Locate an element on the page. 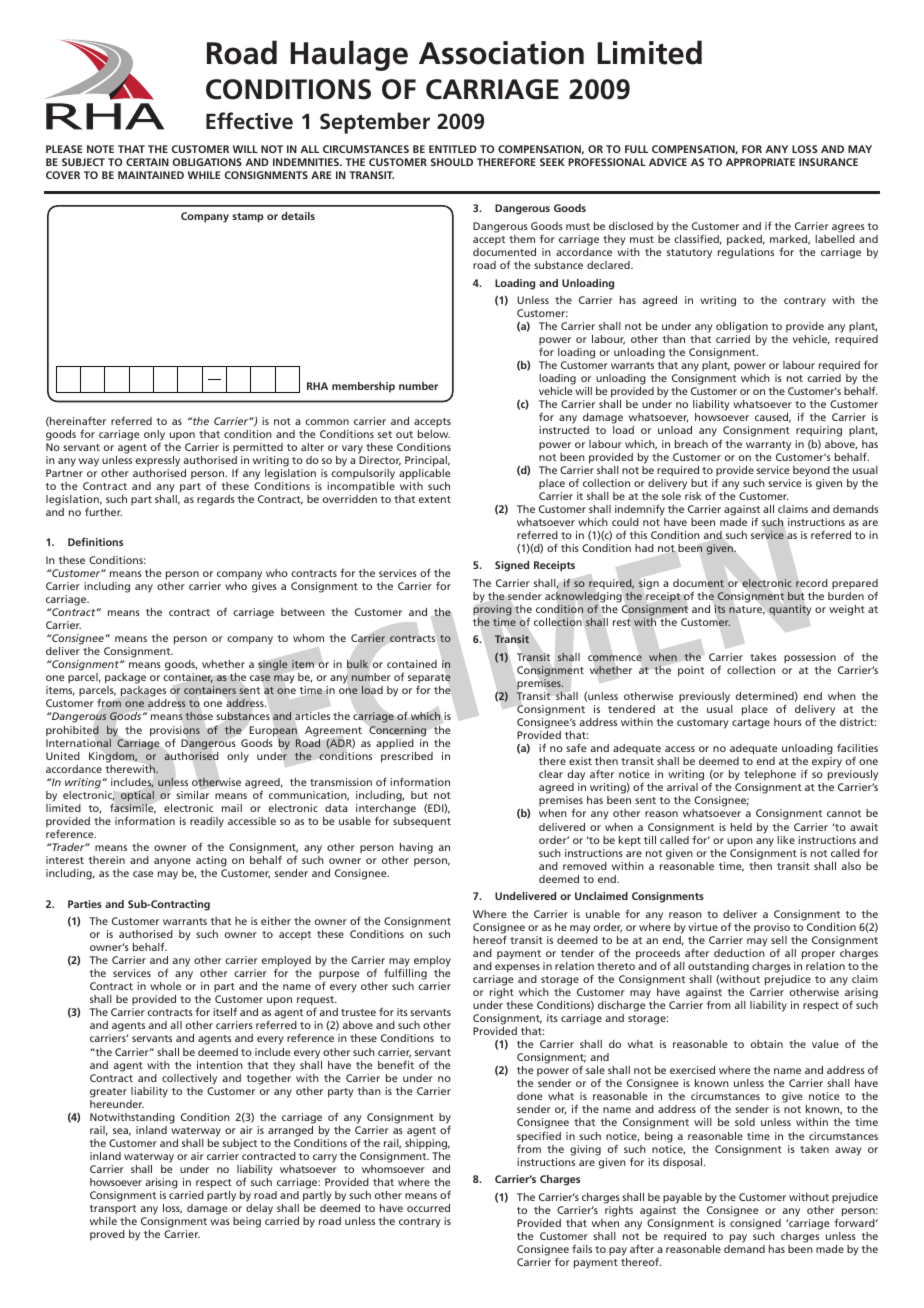  APPROPRIATE is located at coordinates (760, 162).
